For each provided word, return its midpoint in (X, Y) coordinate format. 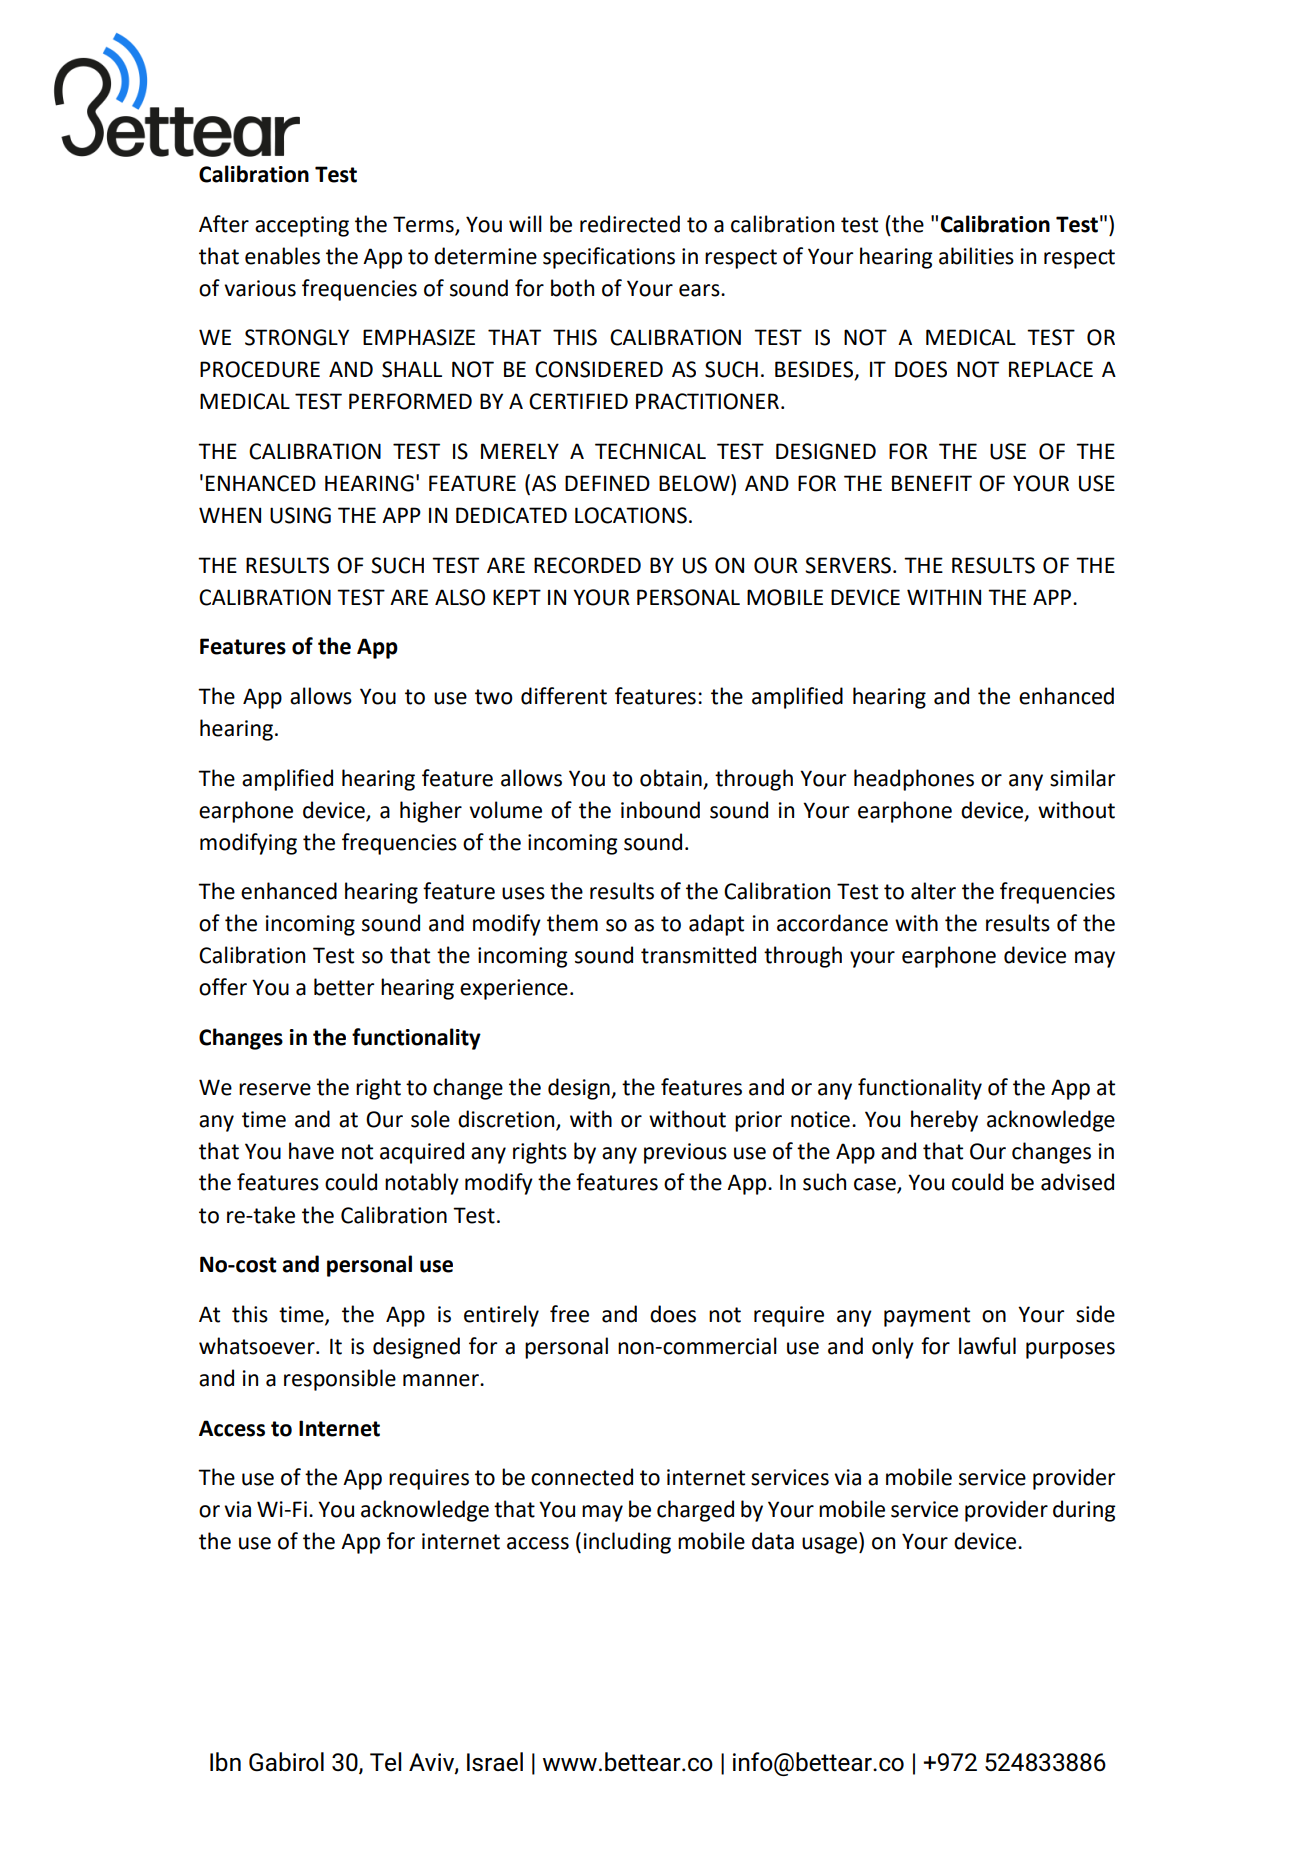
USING (300, 515)
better (344, 987)
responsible (340, 1380)
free (569, 1314)
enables (282, 256)
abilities (976, 256)
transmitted (698, 955)
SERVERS (848, 565)
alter (933, 891)
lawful (987, 1346)
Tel (386, 1761)
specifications (609, 258)
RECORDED (587, 565)
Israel (495, 1762)
